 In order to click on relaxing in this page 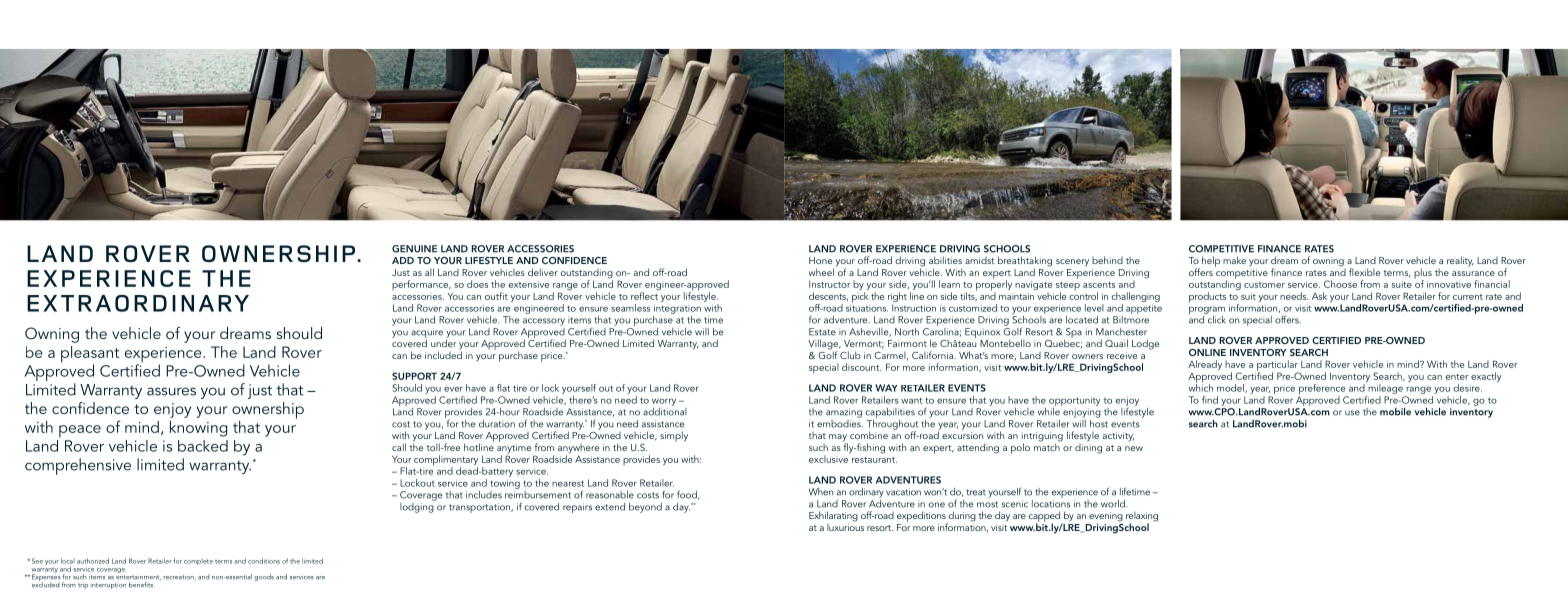, I will do `click(1142, 518)`.
